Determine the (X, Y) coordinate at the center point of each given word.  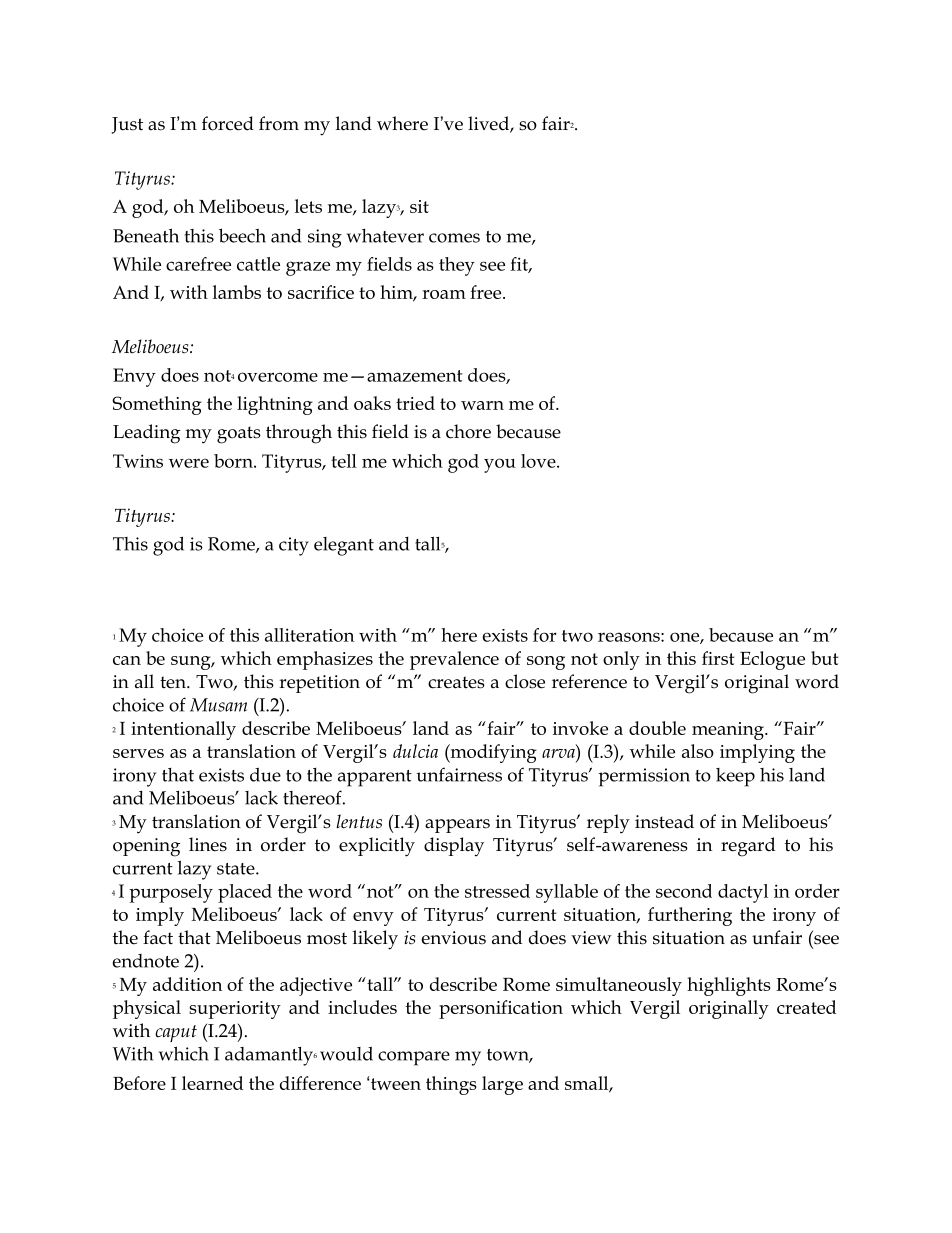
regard (748, 847)
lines (208, 844)
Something (157, 405)
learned (212, 1083)
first (718, 658)
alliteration (309, 635)
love (539, 461)
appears (457, 826)
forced (228, 123)
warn (482, 405)
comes (454, 238)
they (457, 266)
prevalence (454, 660)
